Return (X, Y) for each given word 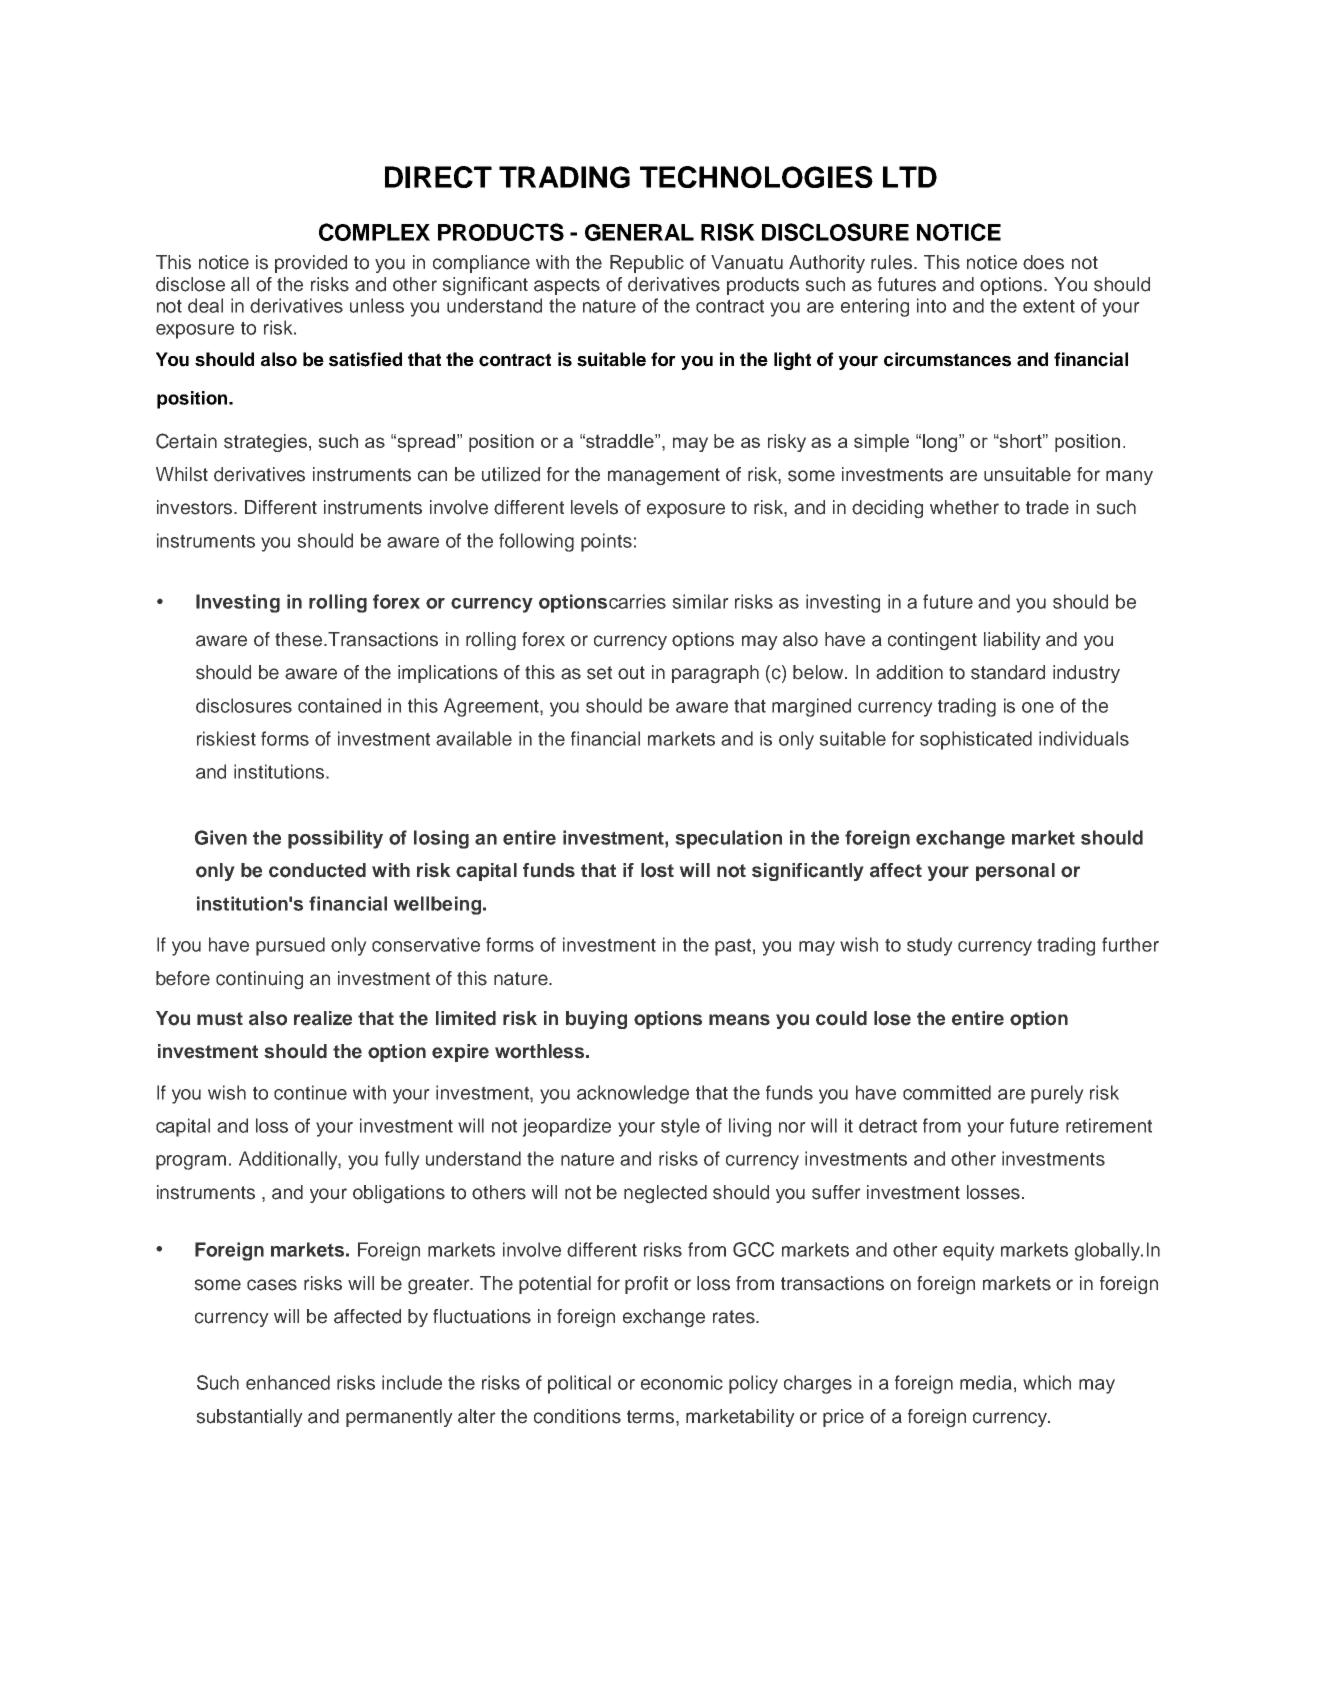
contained (339, 705)
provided (311, 264)
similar (700, 601)
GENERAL (639, 232)
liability (1012, 641)
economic (682, 1382)
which (1047, 1382)
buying (596, 1020)
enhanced (288, 1382)
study (930, 946)
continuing (259, 980)
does (1043, 262)
